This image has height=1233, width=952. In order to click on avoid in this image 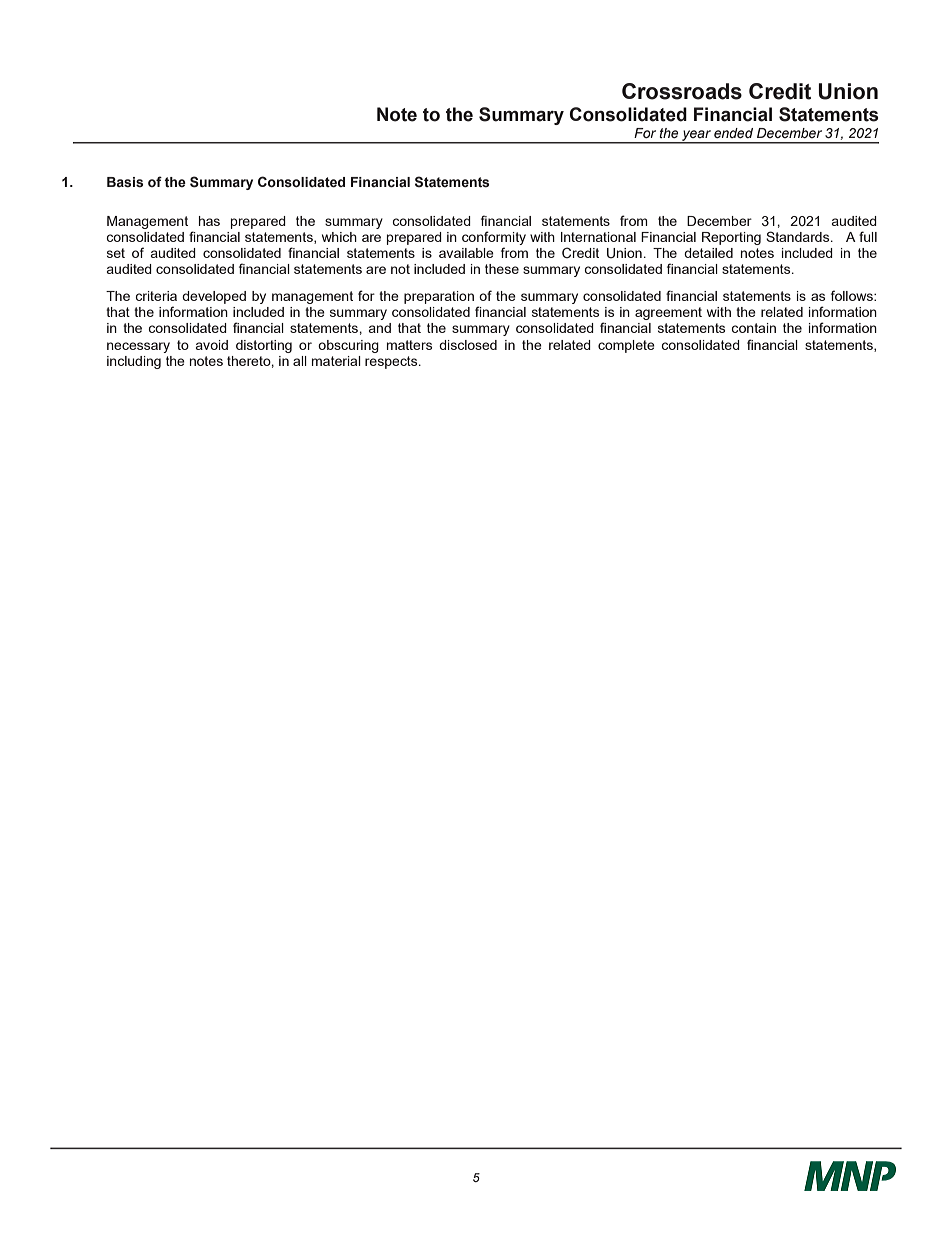, I will do `click(212, 345)`.
